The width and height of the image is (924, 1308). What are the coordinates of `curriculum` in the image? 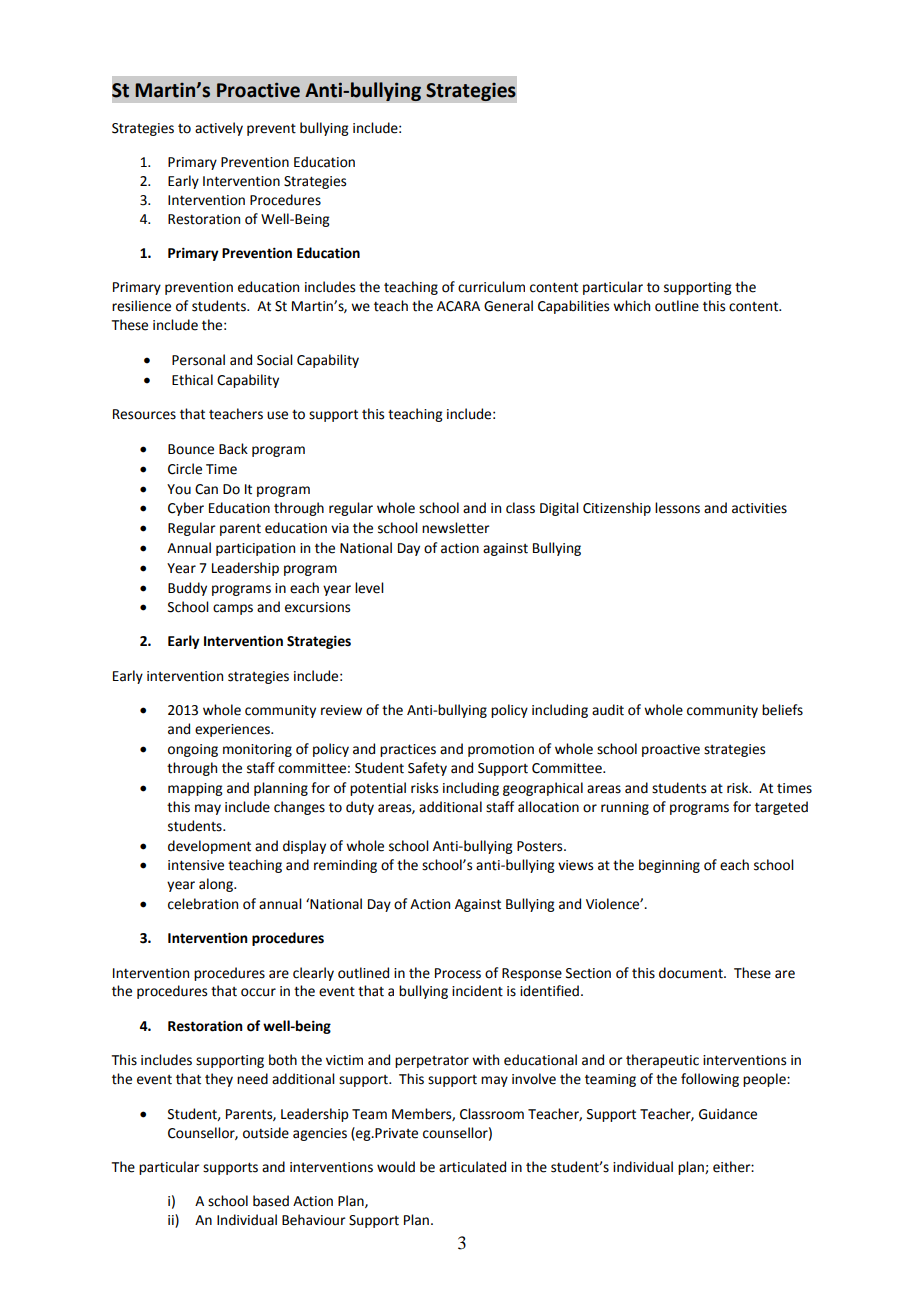 It's located at (491, 287).
